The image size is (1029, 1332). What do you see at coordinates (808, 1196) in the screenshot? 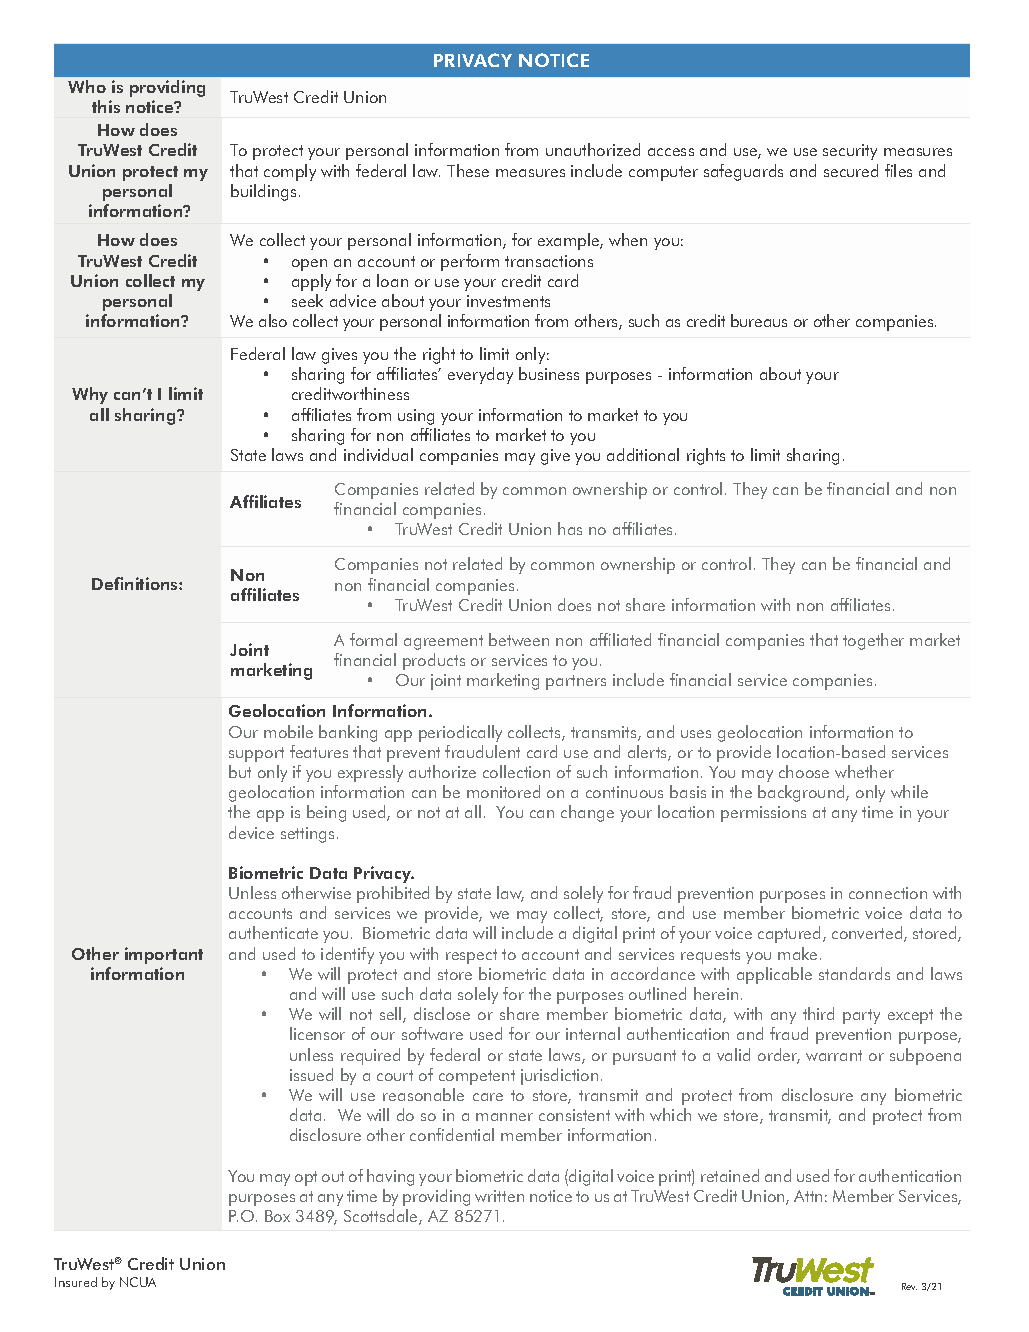
I see `Attn` at bounding box center [808, 1196].
